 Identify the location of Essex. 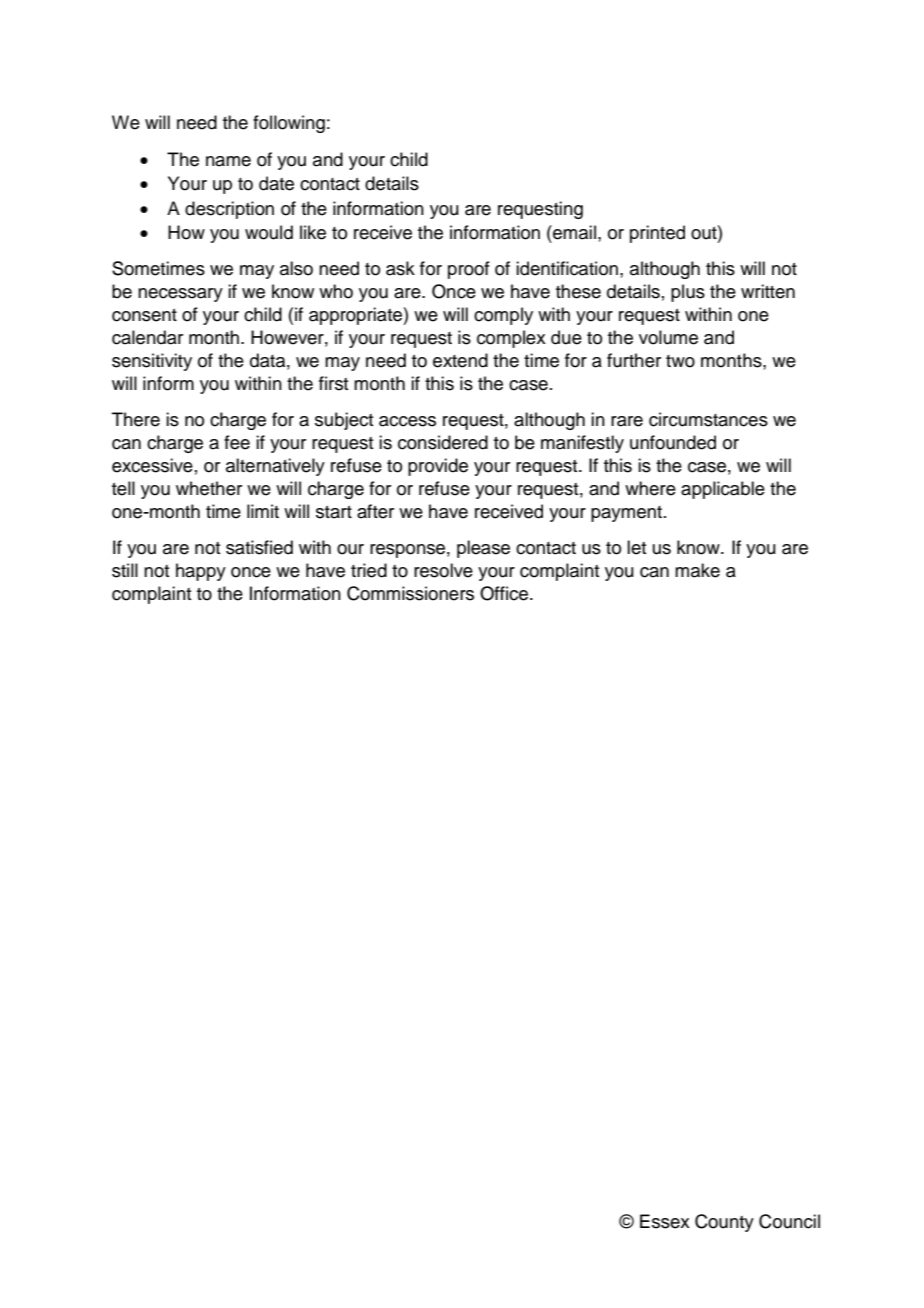
(665, 1221).
